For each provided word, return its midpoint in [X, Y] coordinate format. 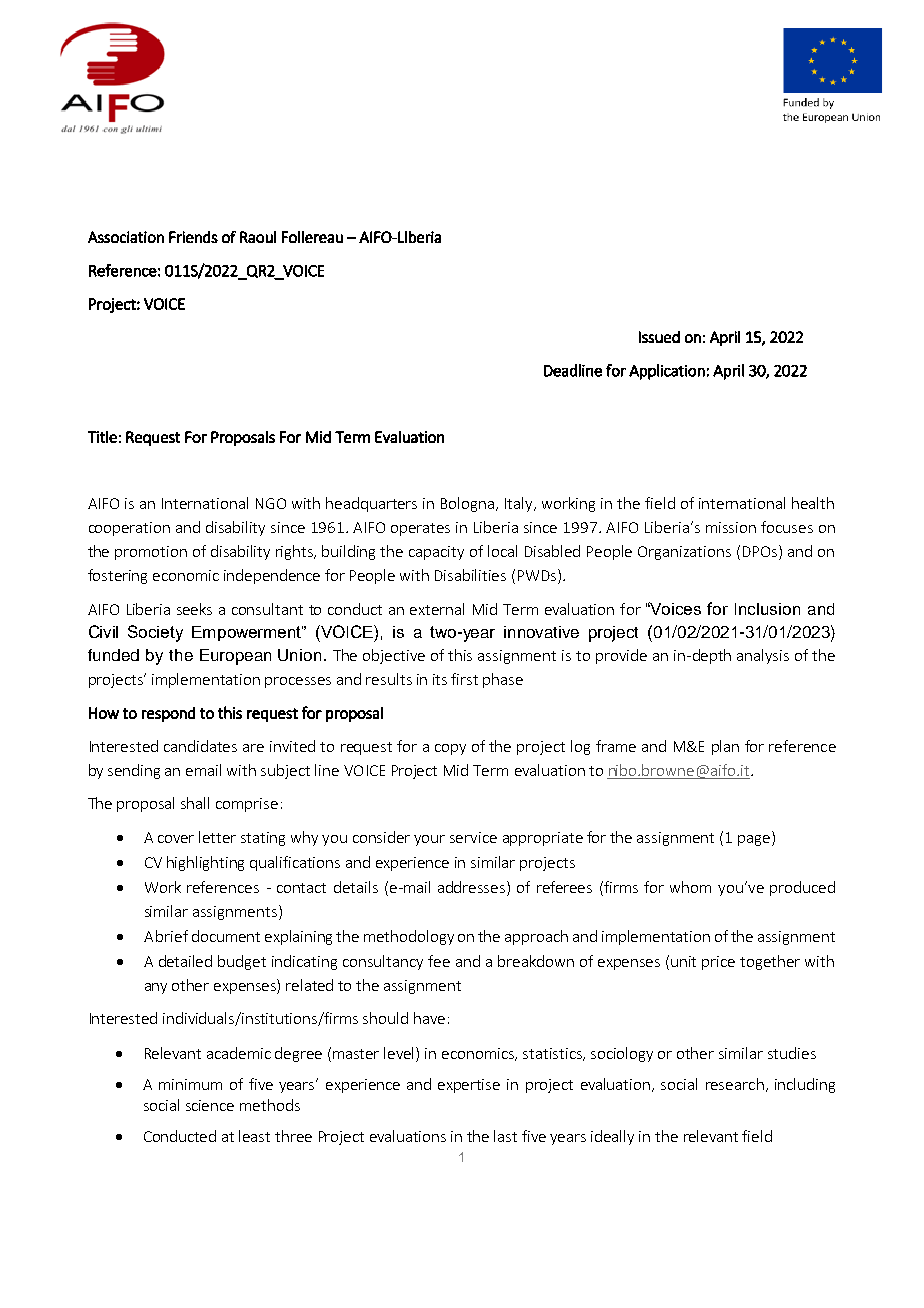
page [754, 840]
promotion [151, 553]
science [210, 1105]
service [473, 837]
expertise [469, 1086]
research [735, 1084]
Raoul [258, 237]
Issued [659, 337]
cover [176, 839]
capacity [436, 553]
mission [731, 527]
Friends [193, 237]
